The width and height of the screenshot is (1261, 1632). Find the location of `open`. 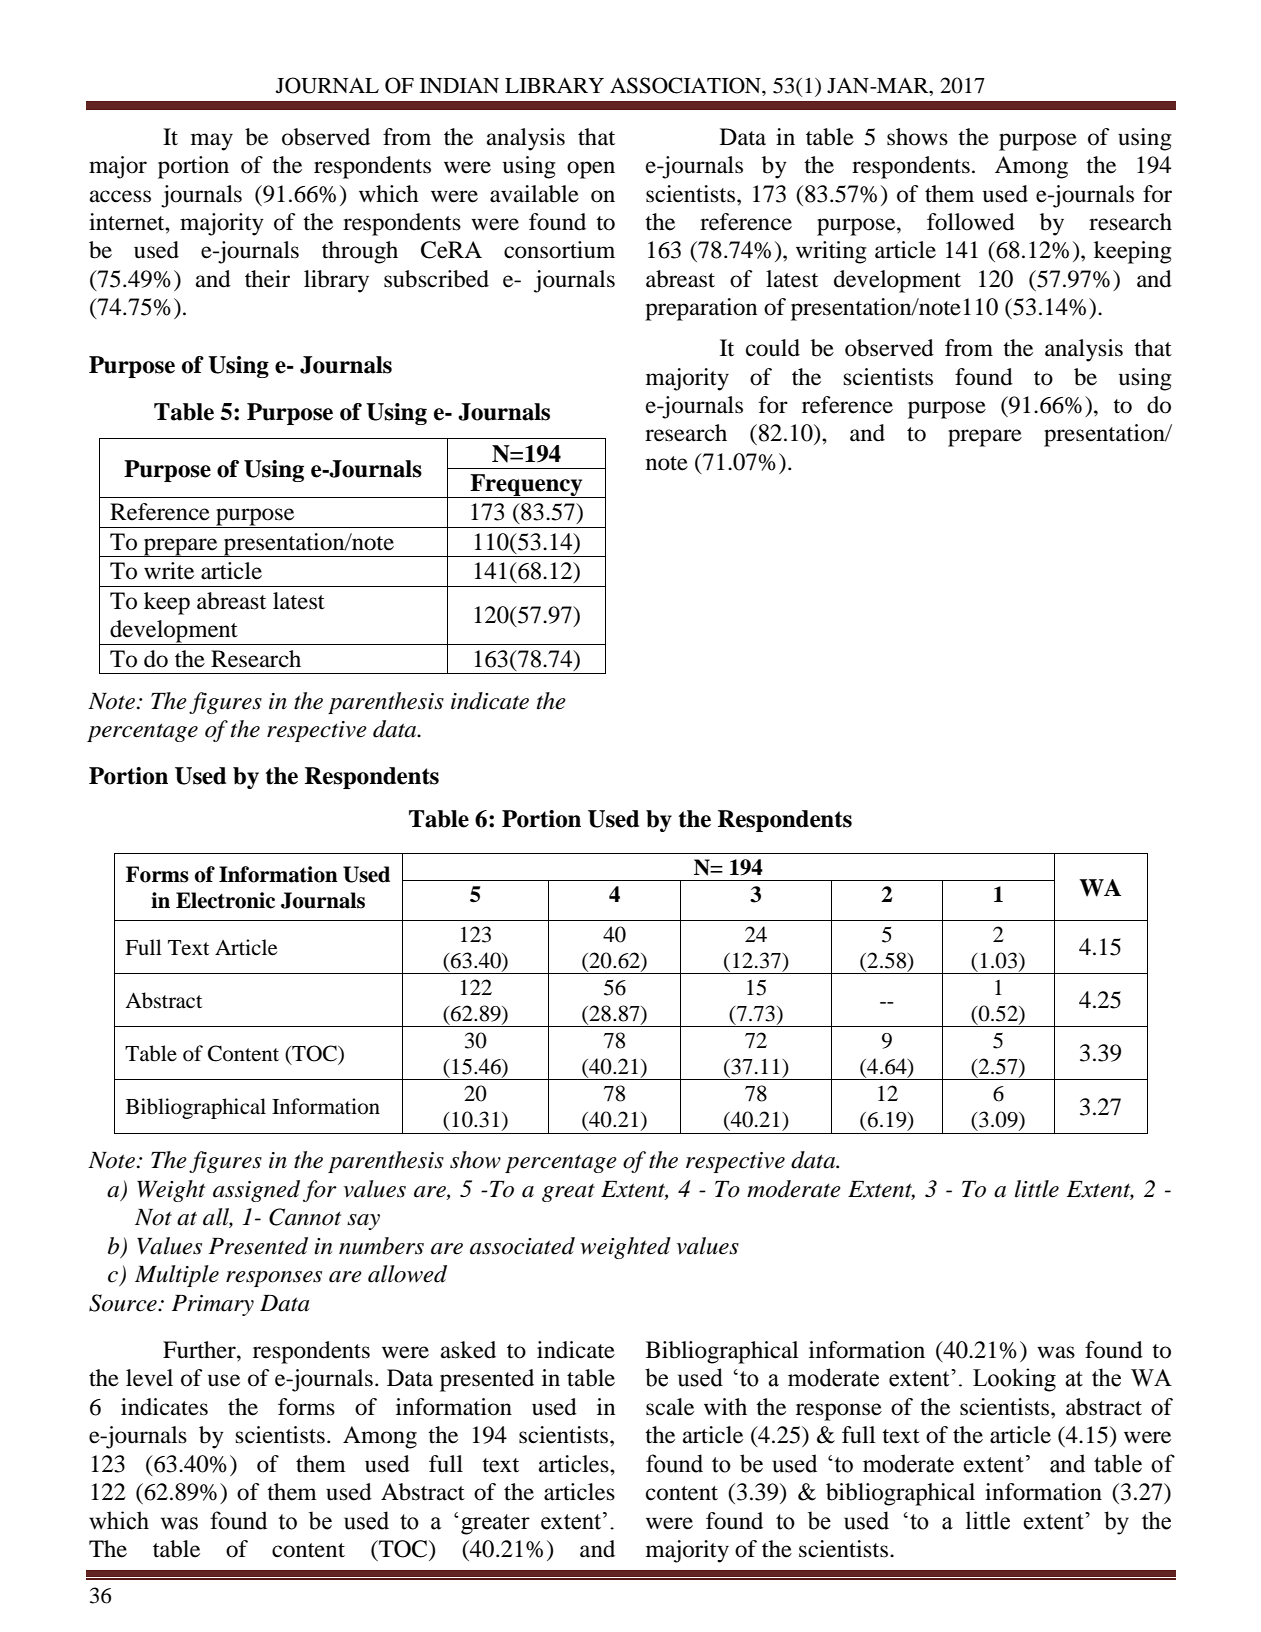

open is located at coordinates (591, 170).
